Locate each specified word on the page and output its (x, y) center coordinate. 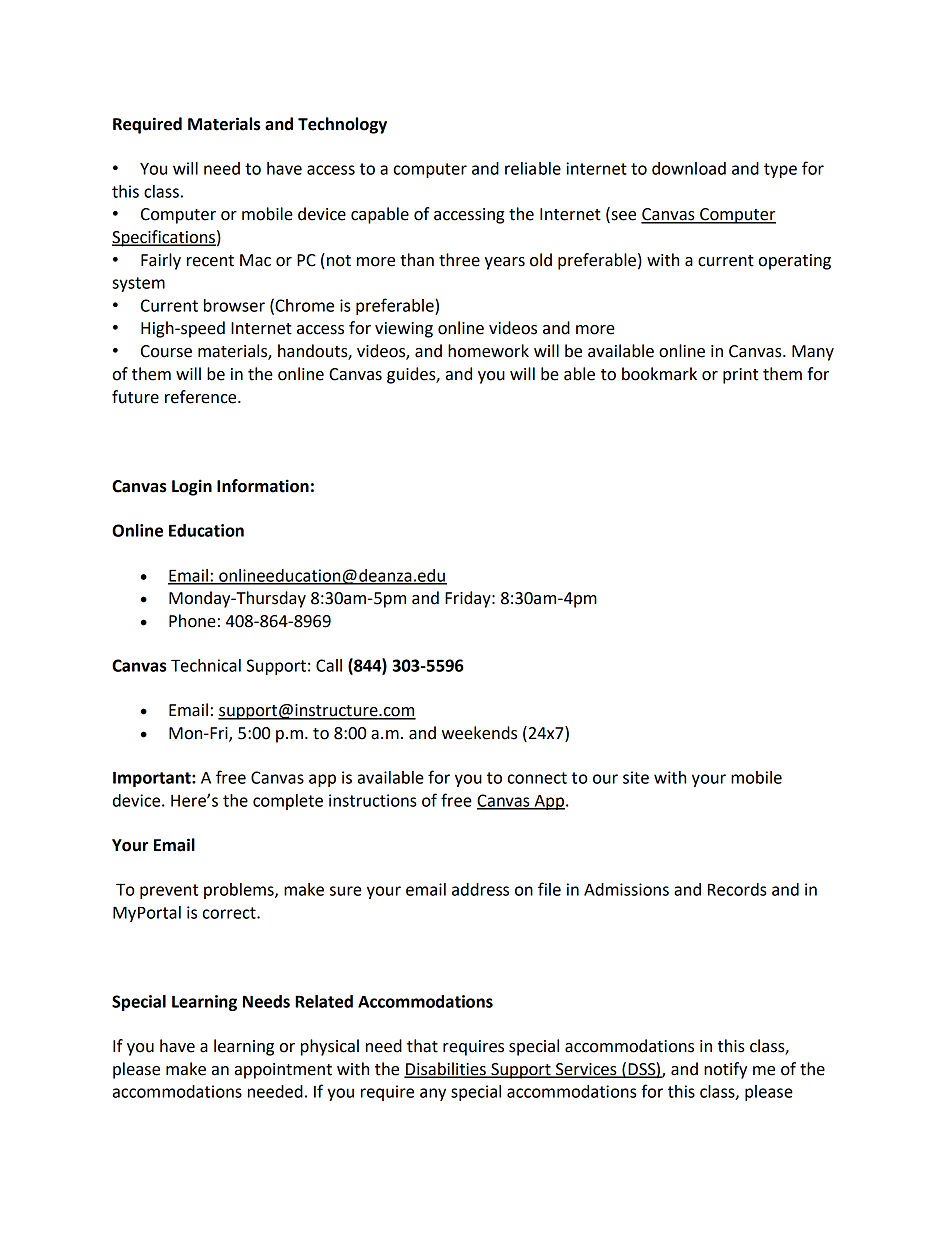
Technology (342, 125)
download (689, 168)
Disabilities (446, 1070)
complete (288, 802)
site (636, 777)
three (459, 260)
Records (737, 889)
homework (488, 351)
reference (202, 397)
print (740, 376)
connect (537, 778)
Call (329, 665)
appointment (283, 1071)
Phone (192, 621)
